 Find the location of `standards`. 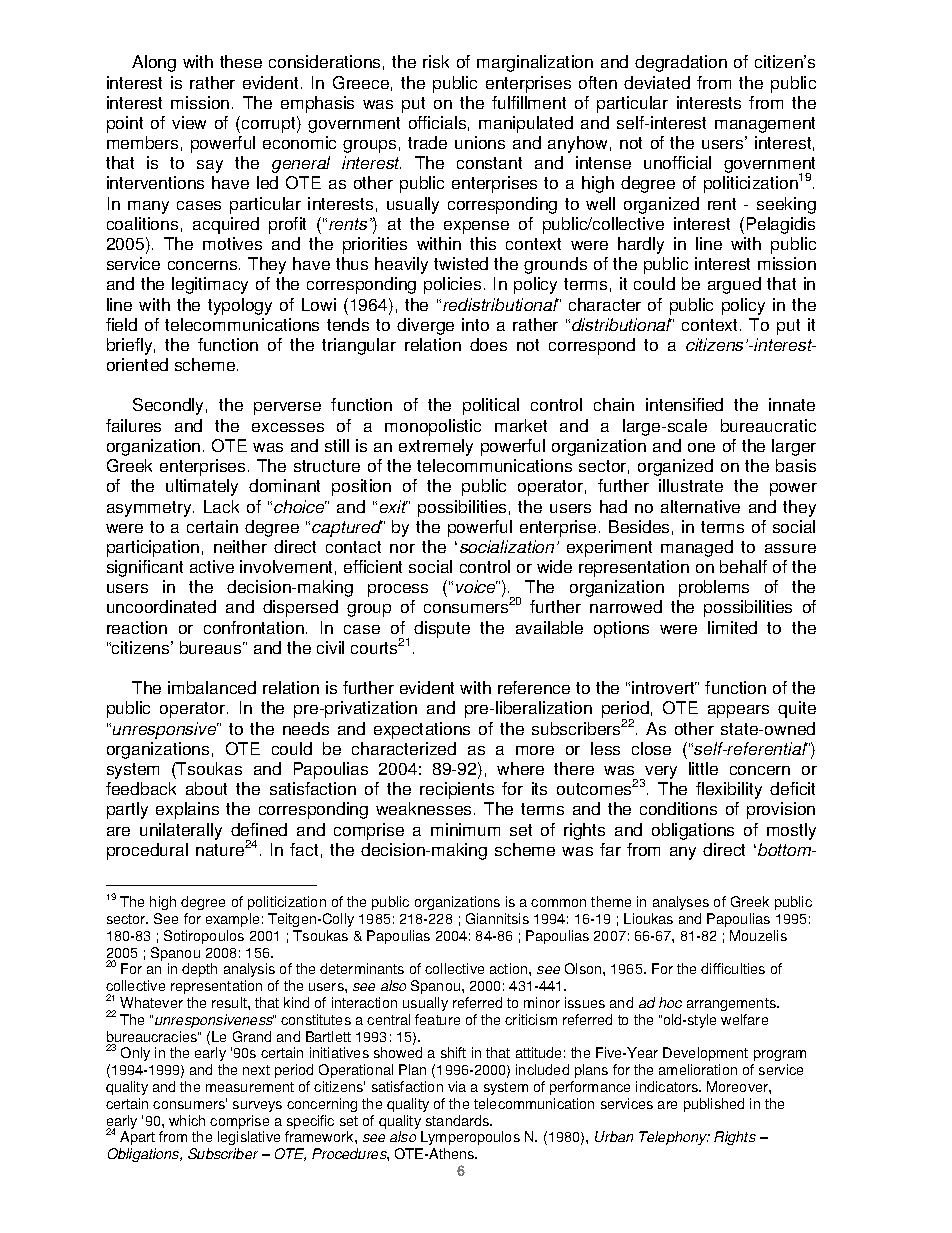

standards is located at coordinates (458, 1120).
